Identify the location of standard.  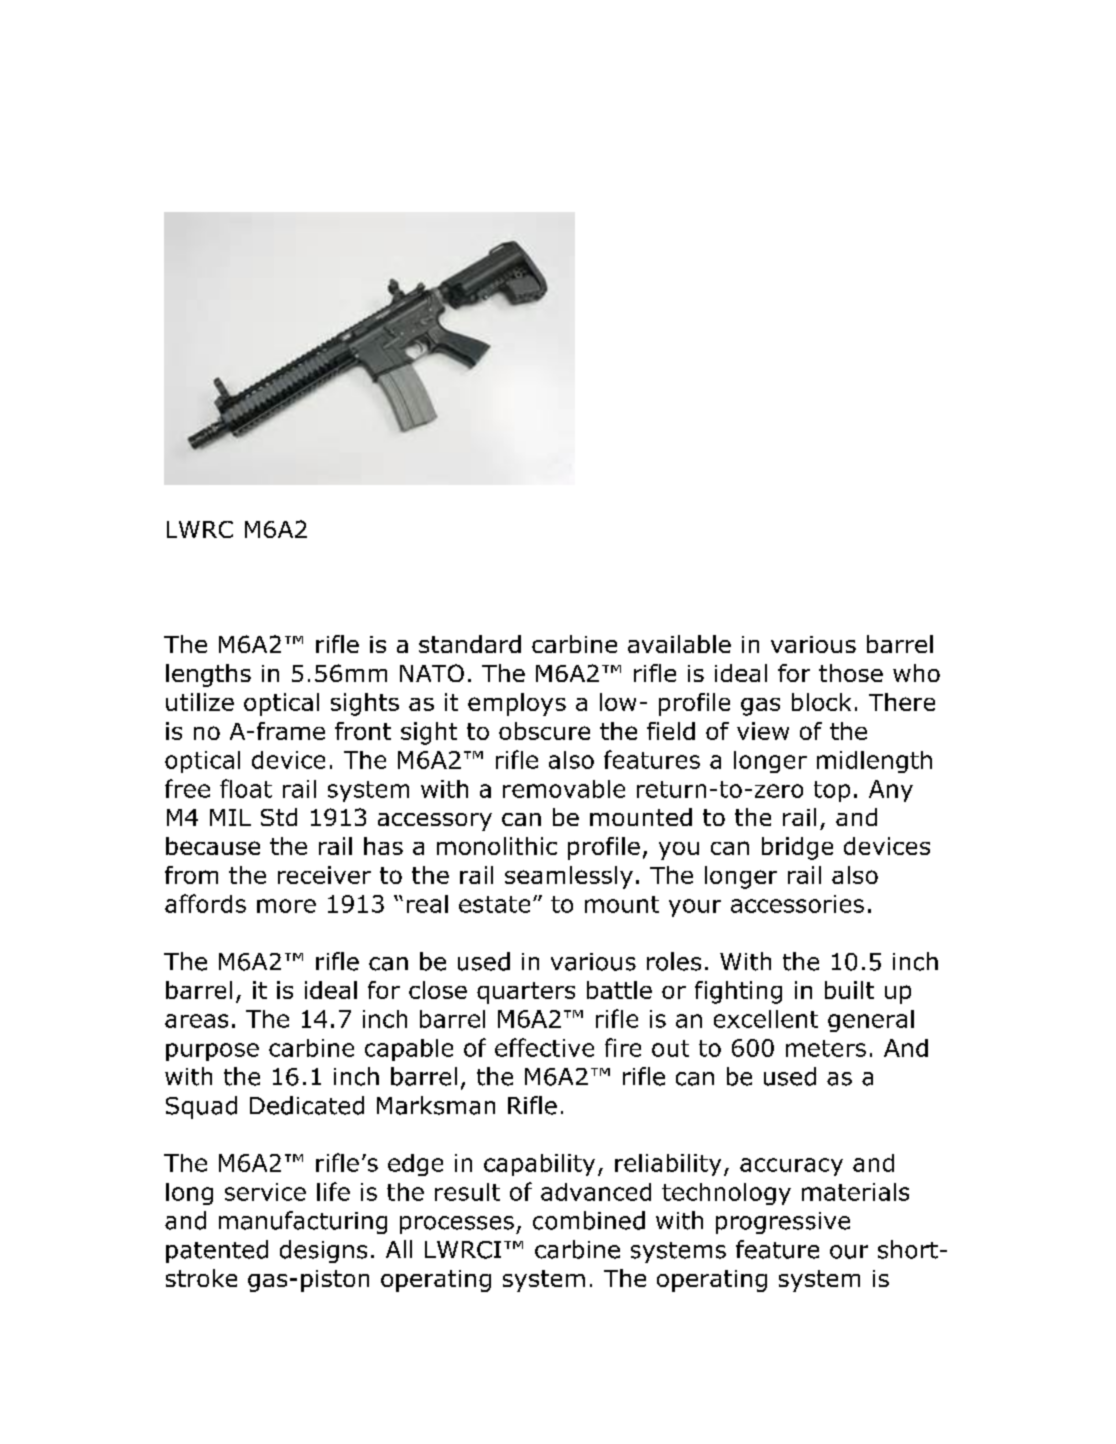
(470, 644).
